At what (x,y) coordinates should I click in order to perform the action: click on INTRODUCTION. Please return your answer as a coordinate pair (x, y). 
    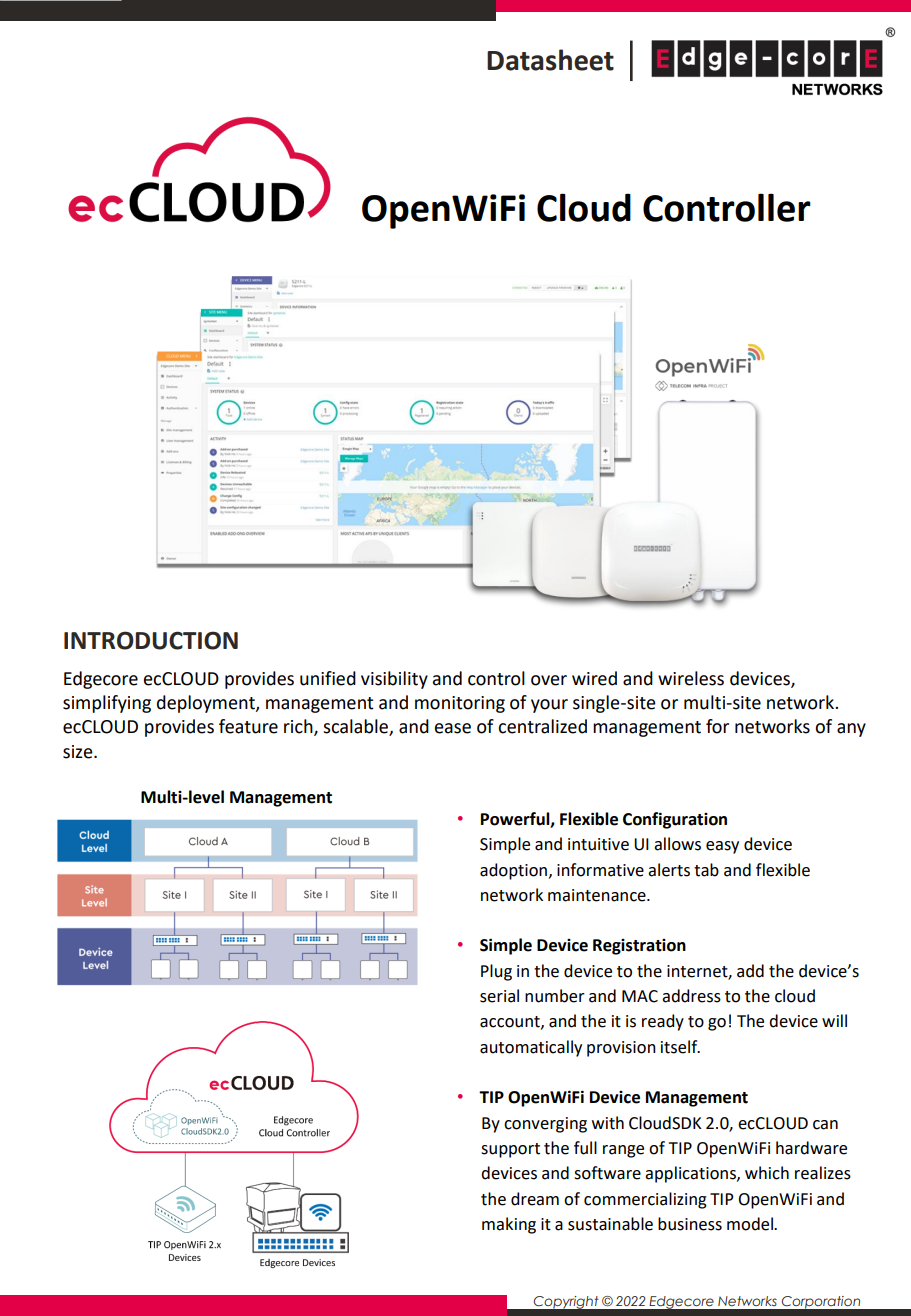
    Looking at the image, I should click on (151, 640).
